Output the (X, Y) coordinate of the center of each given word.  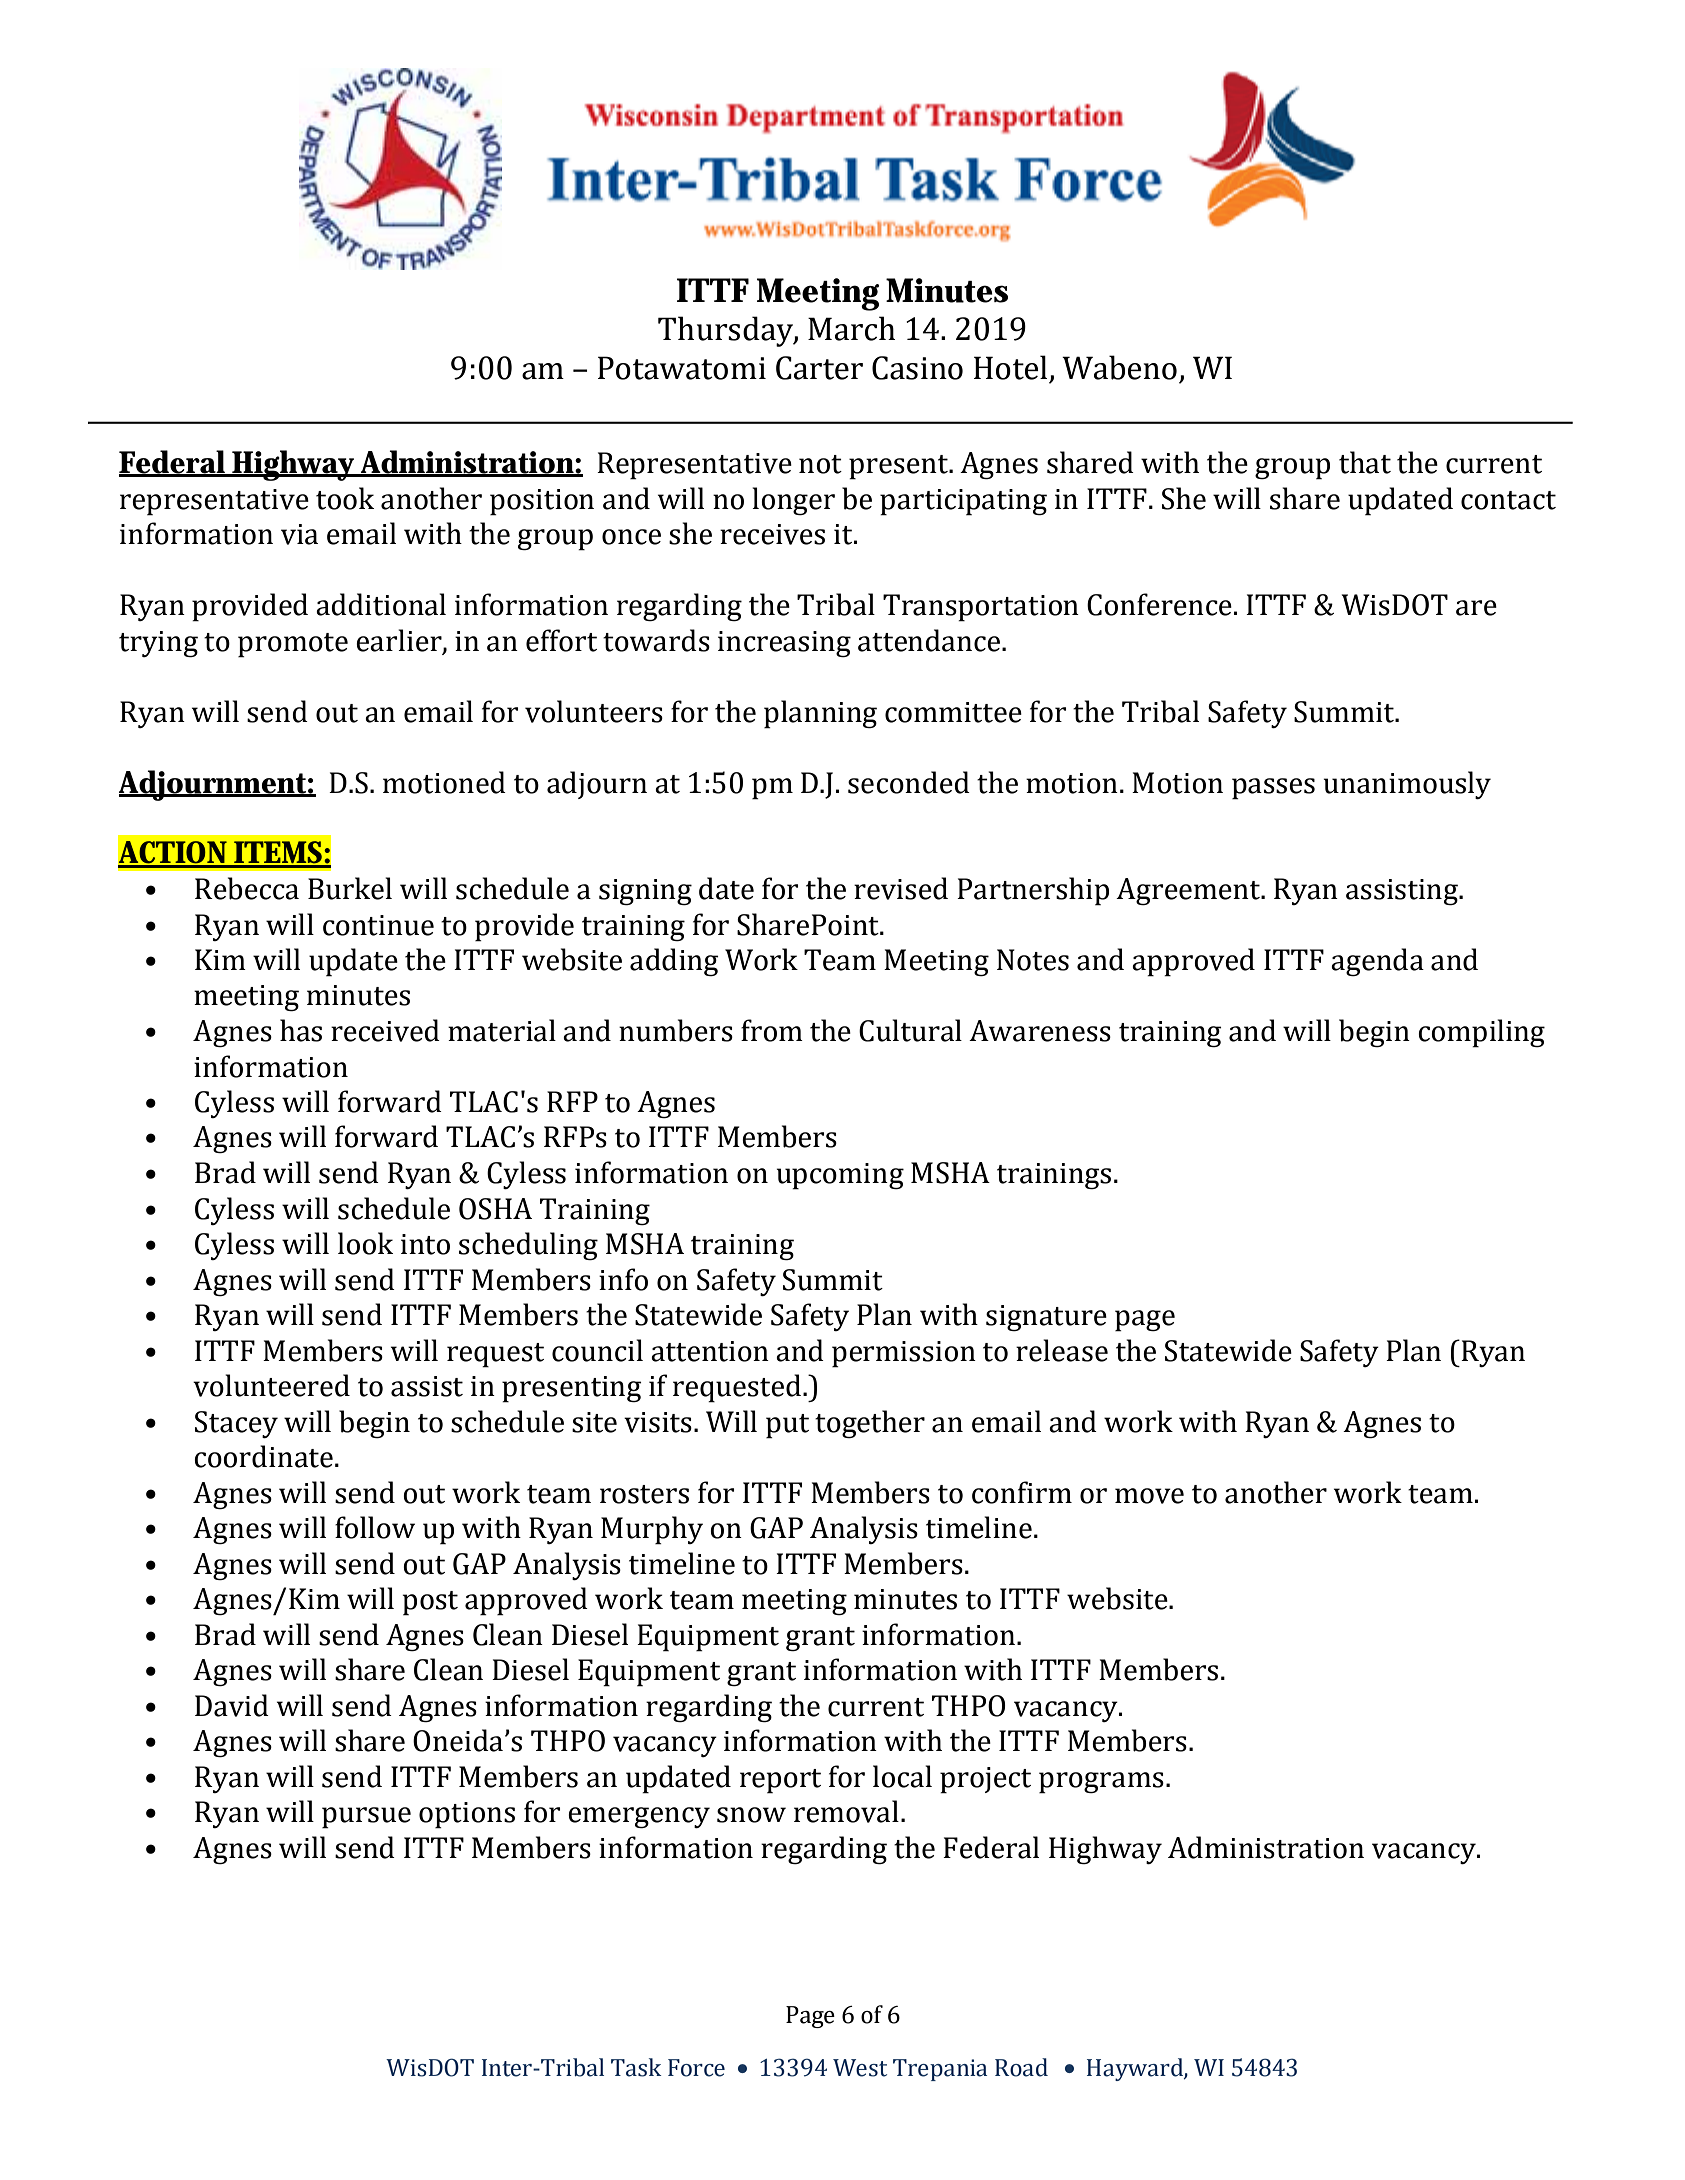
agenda (1377, 962)
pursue (366, 1818)
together (870, 1424)
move (1149, 1496)
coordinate (263, 1456)
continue (378, 925)
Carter (819, 368)
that (1365, 462)
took (345, 498)
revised (901, 888)
